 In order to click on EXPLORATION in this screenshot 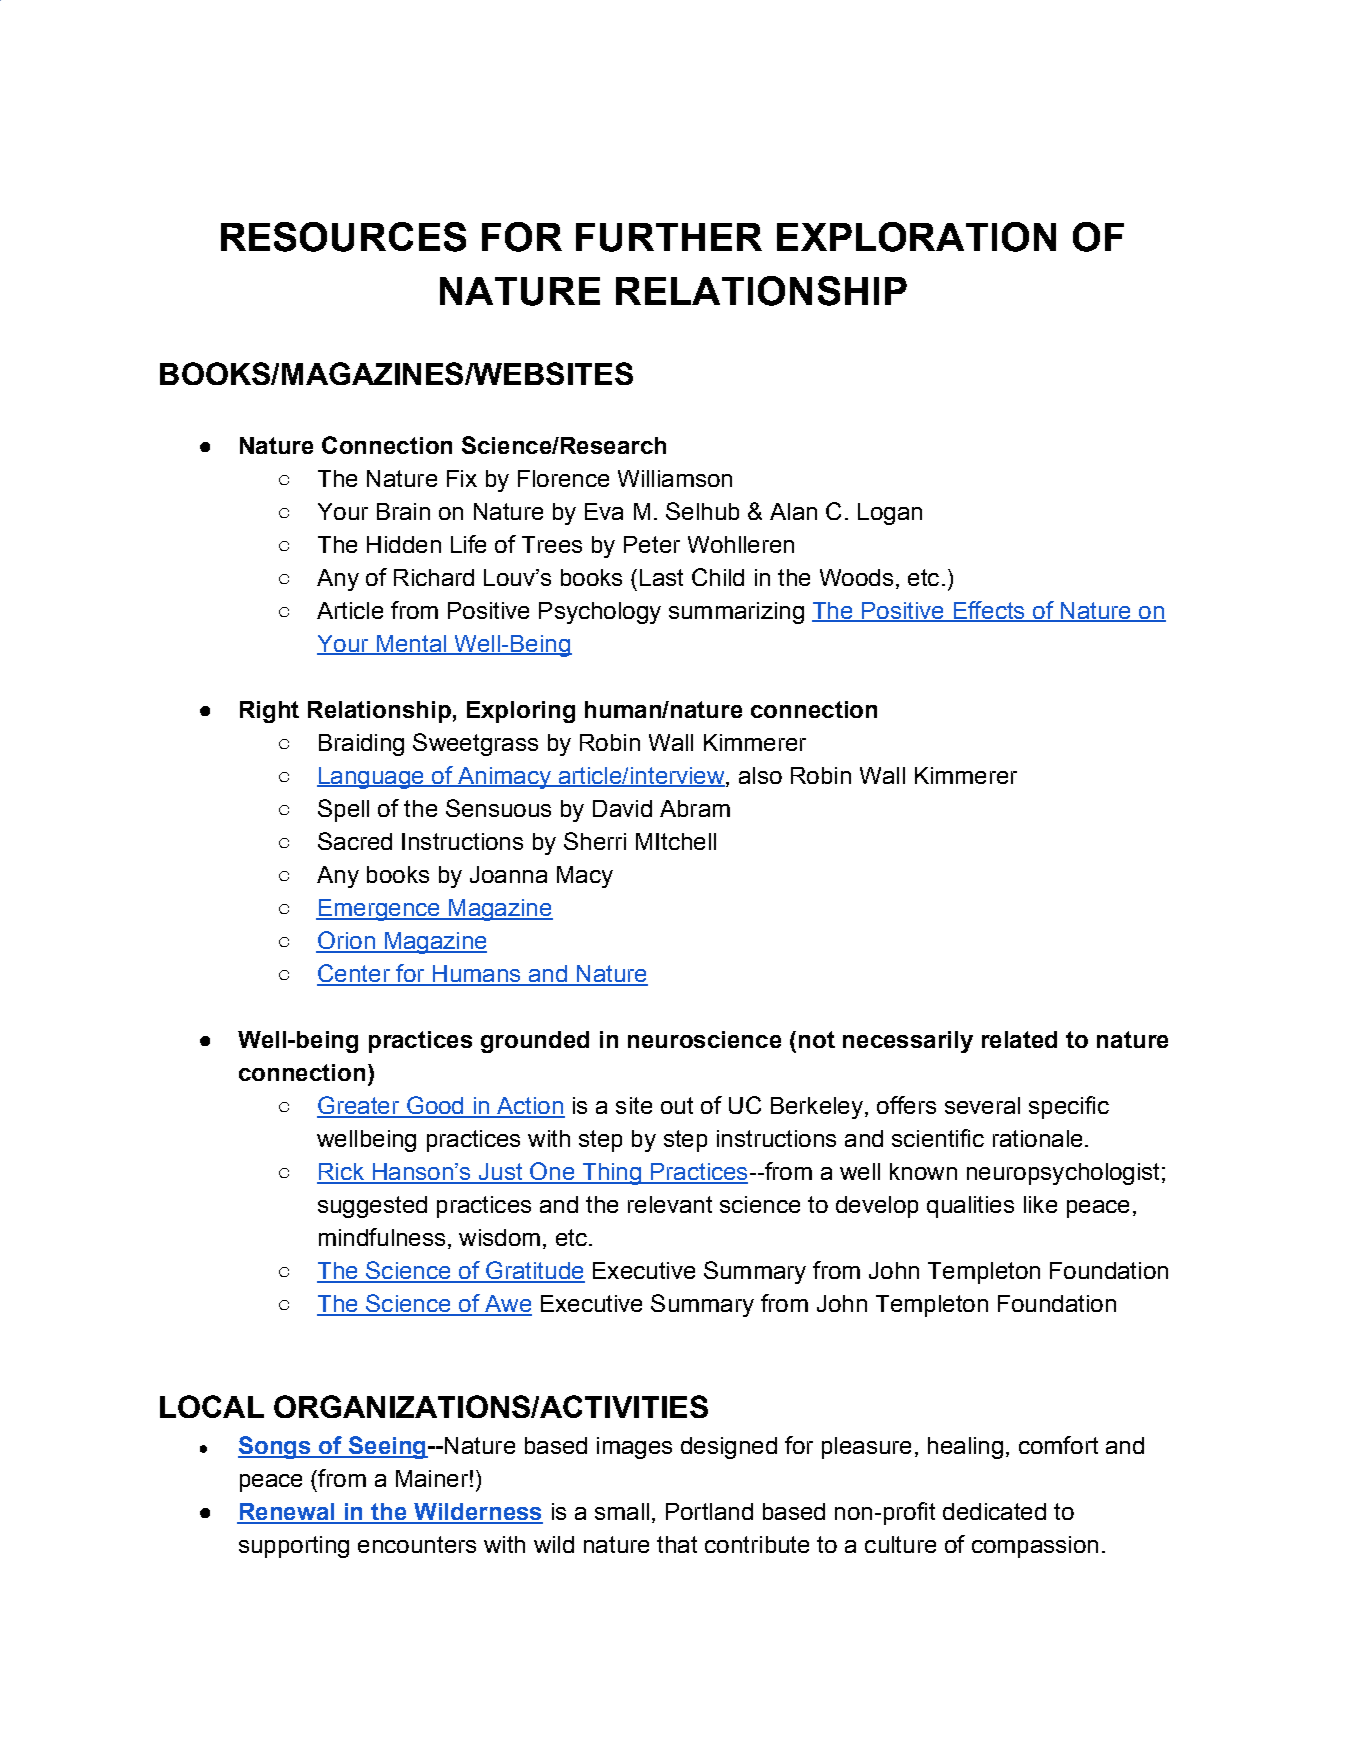, I will do `click(916, 237)`.
